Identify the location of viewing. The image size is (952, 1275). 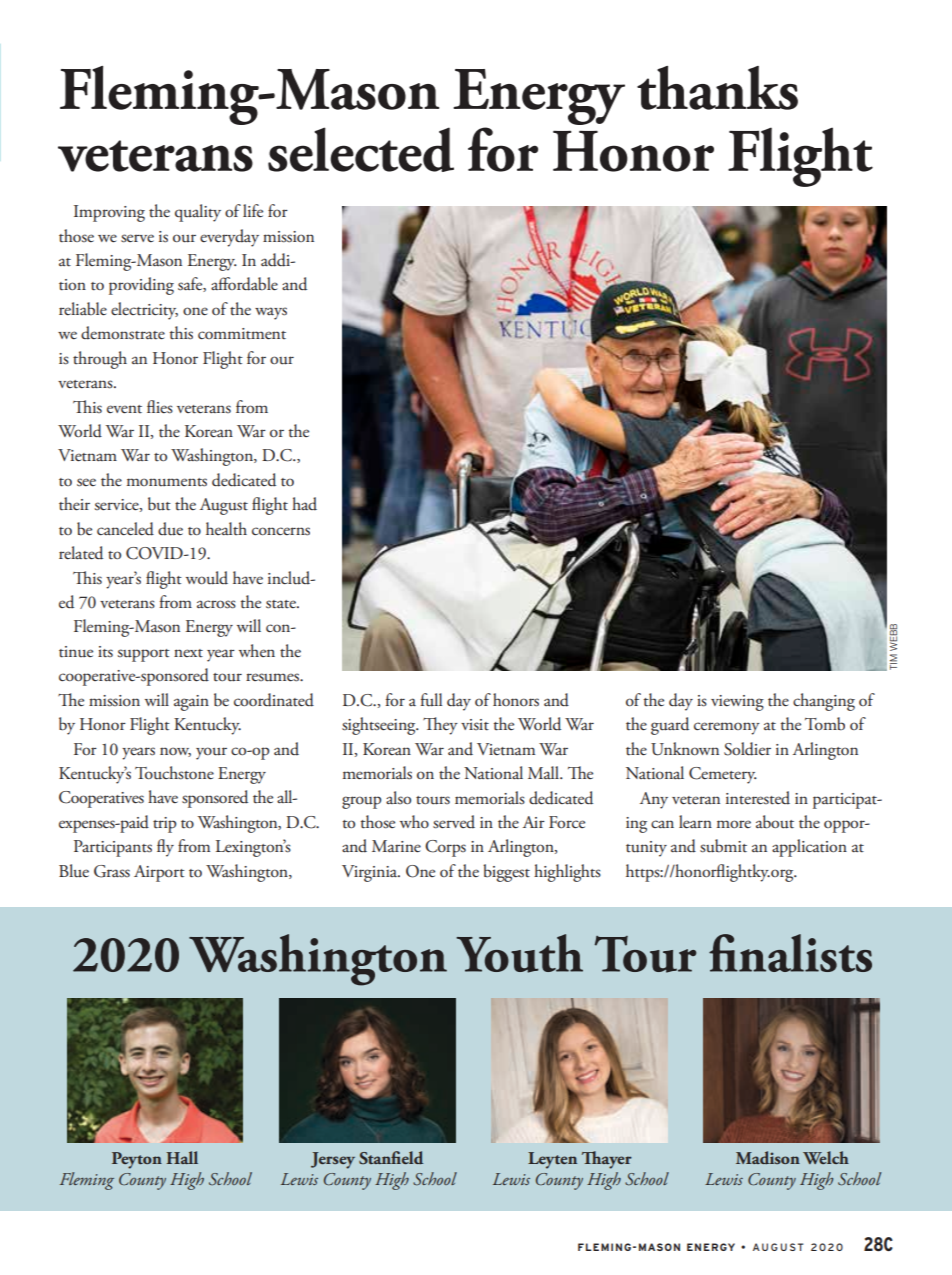
(737, 703).
